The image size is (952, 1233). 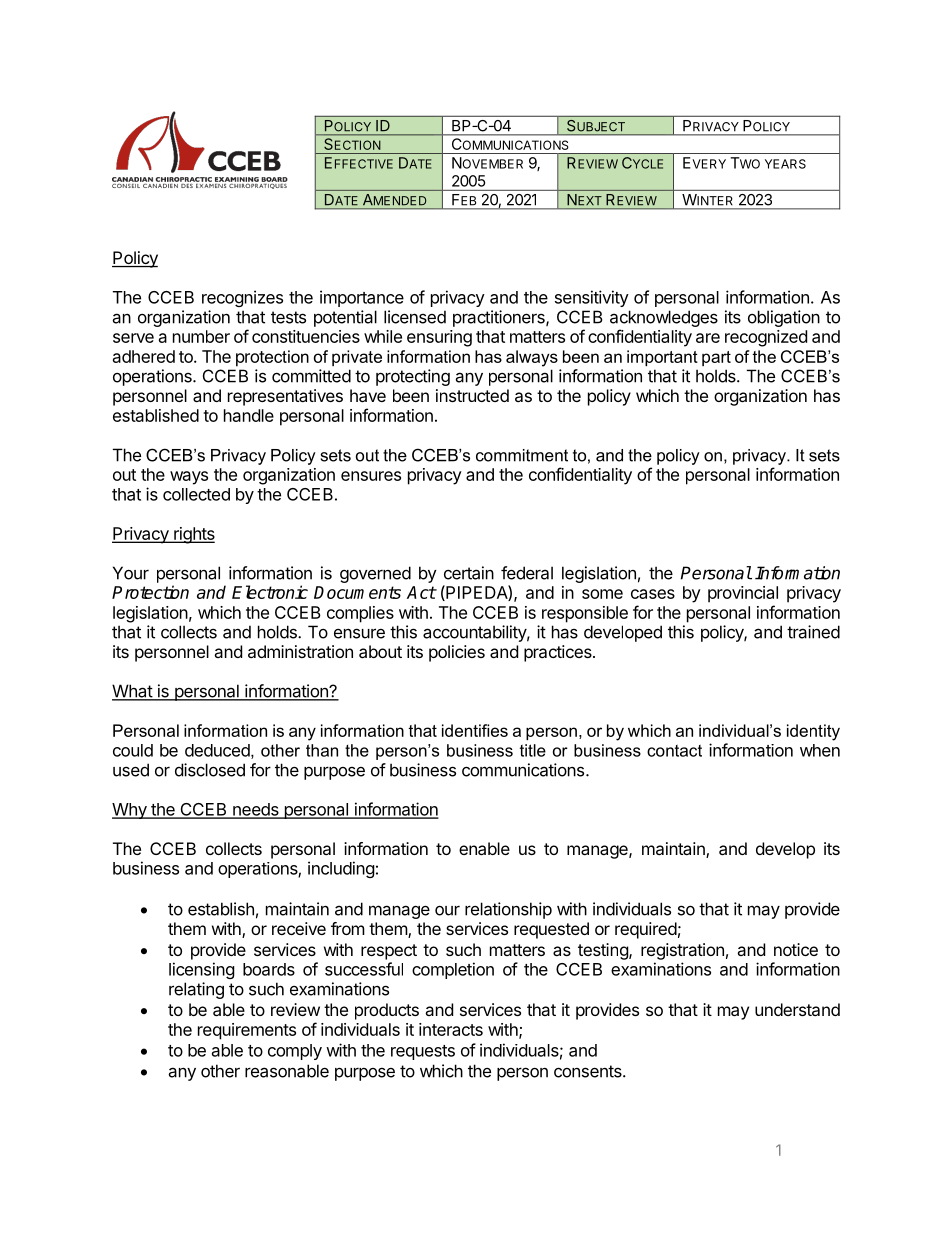 What do you see at coordinates (451, 1029) in the document?
I see `interacts` at bounding box center [451, 1029].
